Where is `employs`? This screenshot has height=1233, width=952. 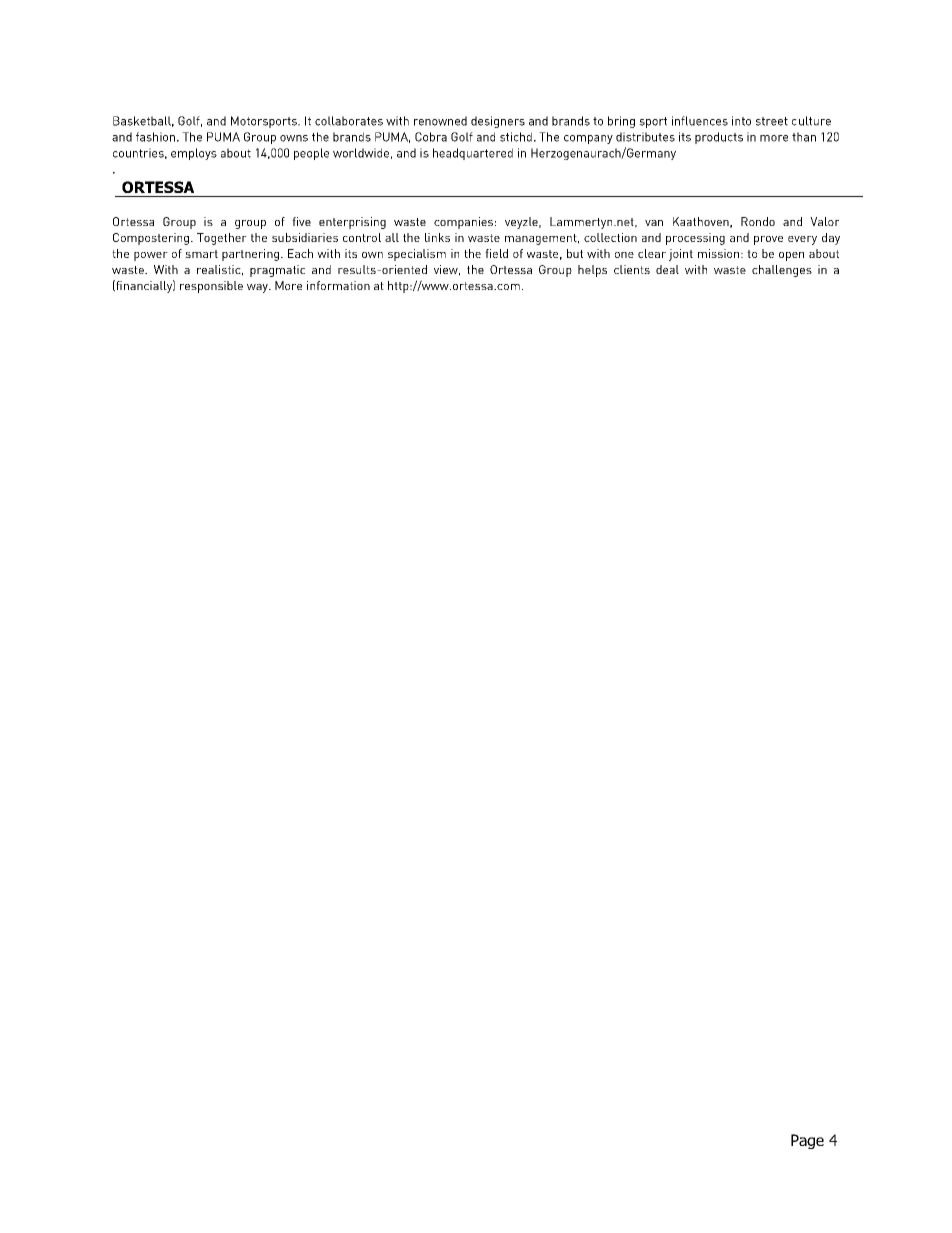
employs is located at coordinates (194, 154).
